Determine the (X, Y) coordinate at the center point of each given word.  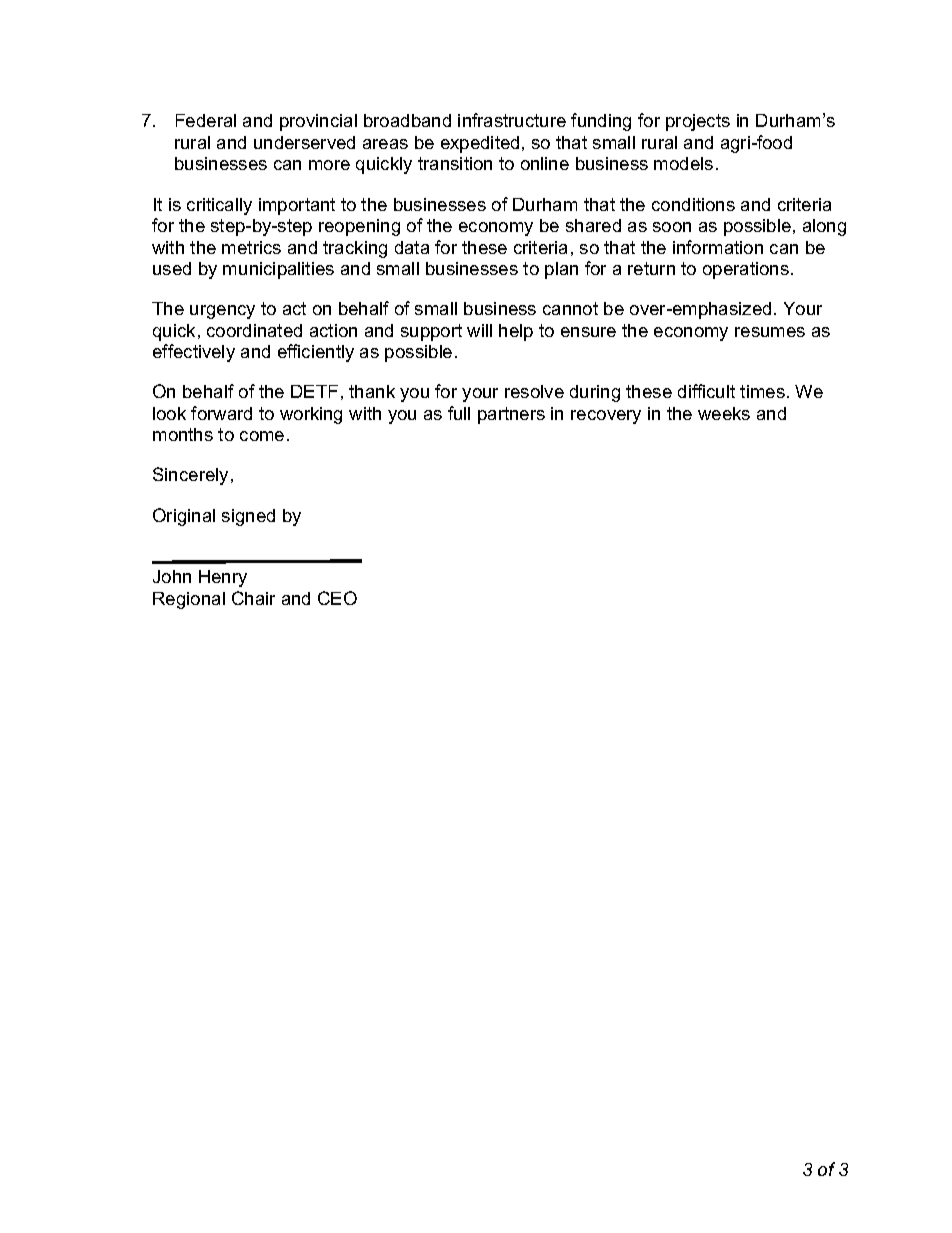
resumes (770, 332)
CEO (337, 598)
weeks (724, 413)
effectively (194, 353)
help (516, 332)
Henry (223, 578)
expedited (480, 144)
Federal (206, 120)
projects (698, 122)
